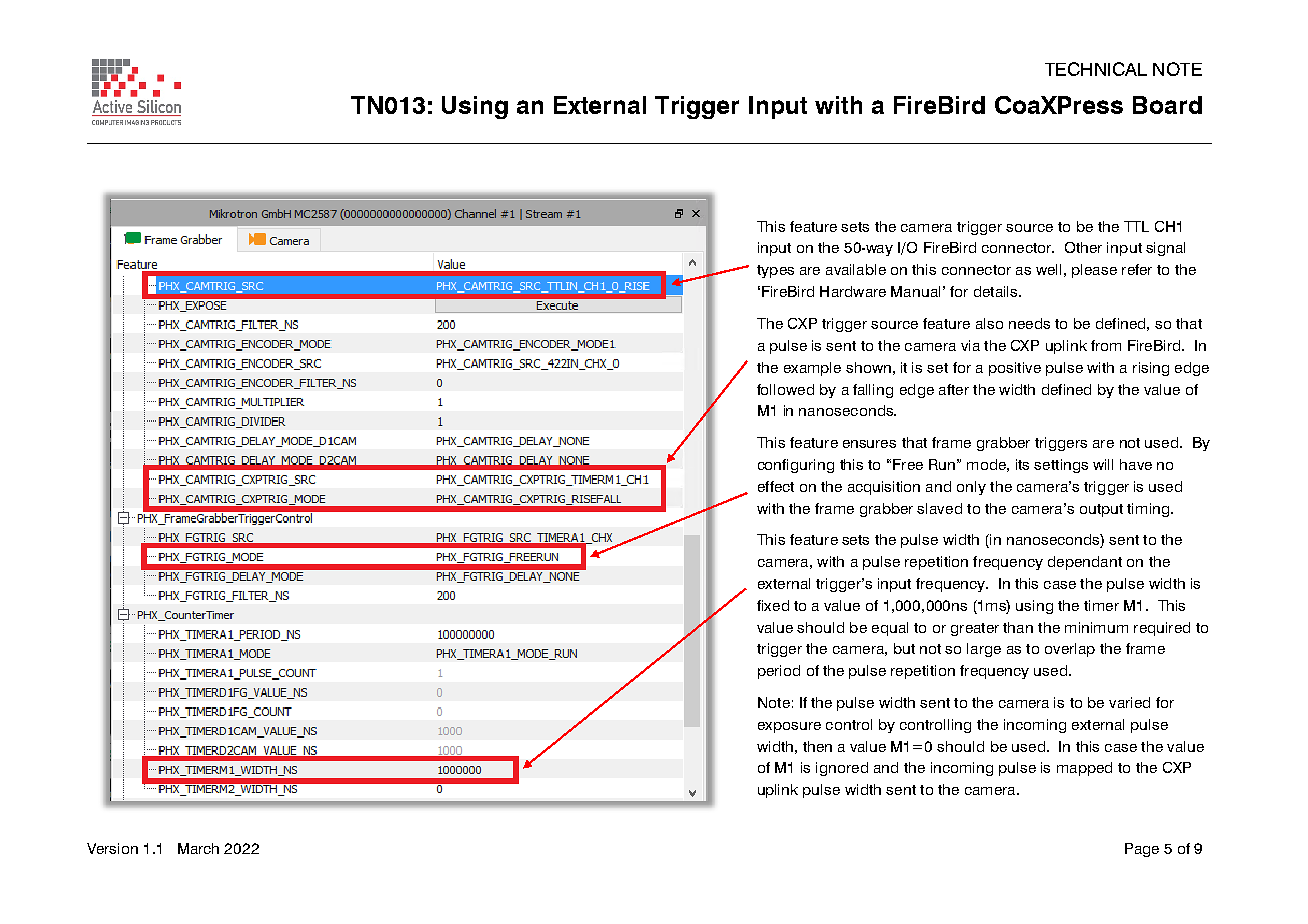  What do you see at coordinates (198, 848) in the page?
I see `March` at bounding box center [198, 848].
